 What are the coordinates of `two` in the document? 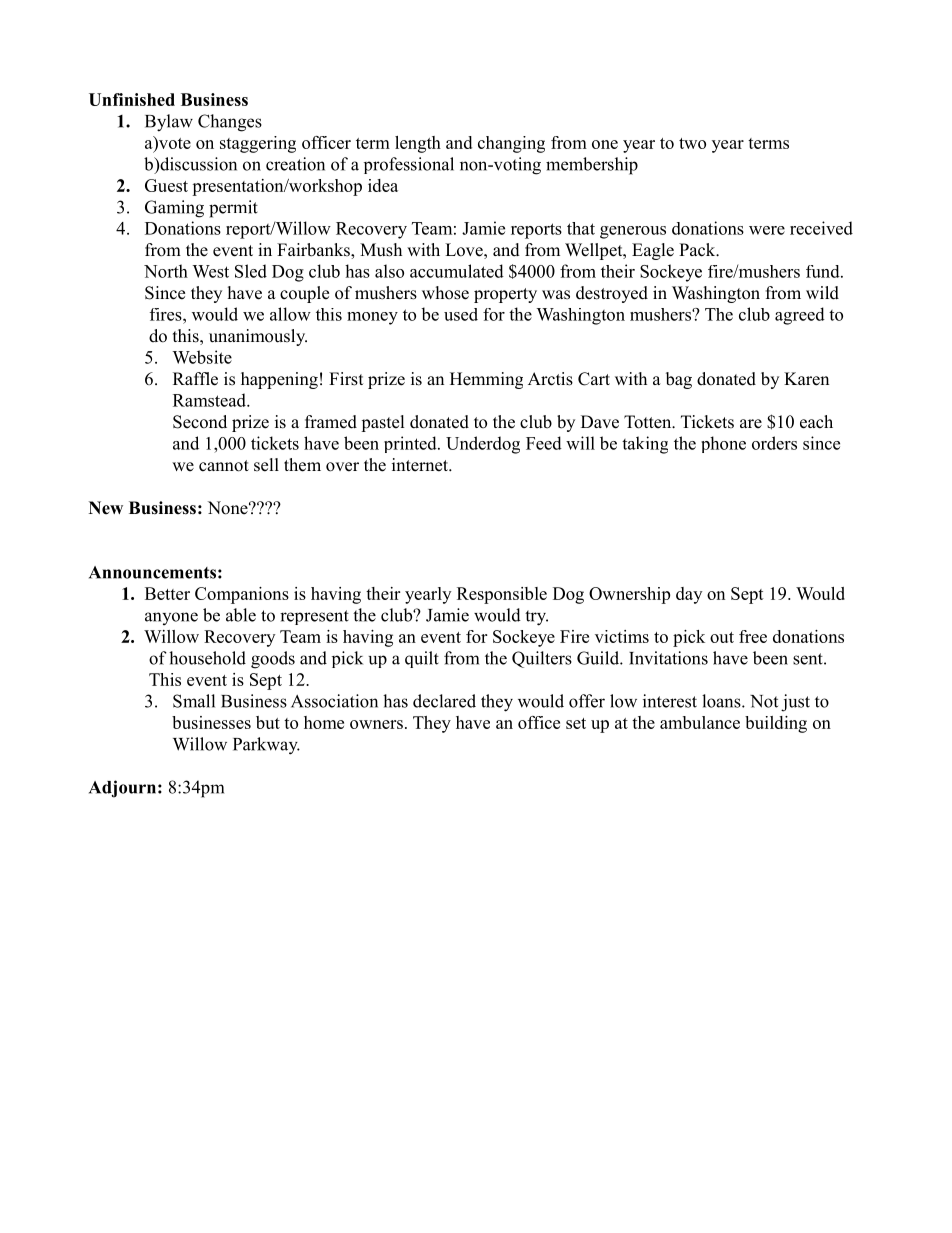 It's located at (692, 143).
